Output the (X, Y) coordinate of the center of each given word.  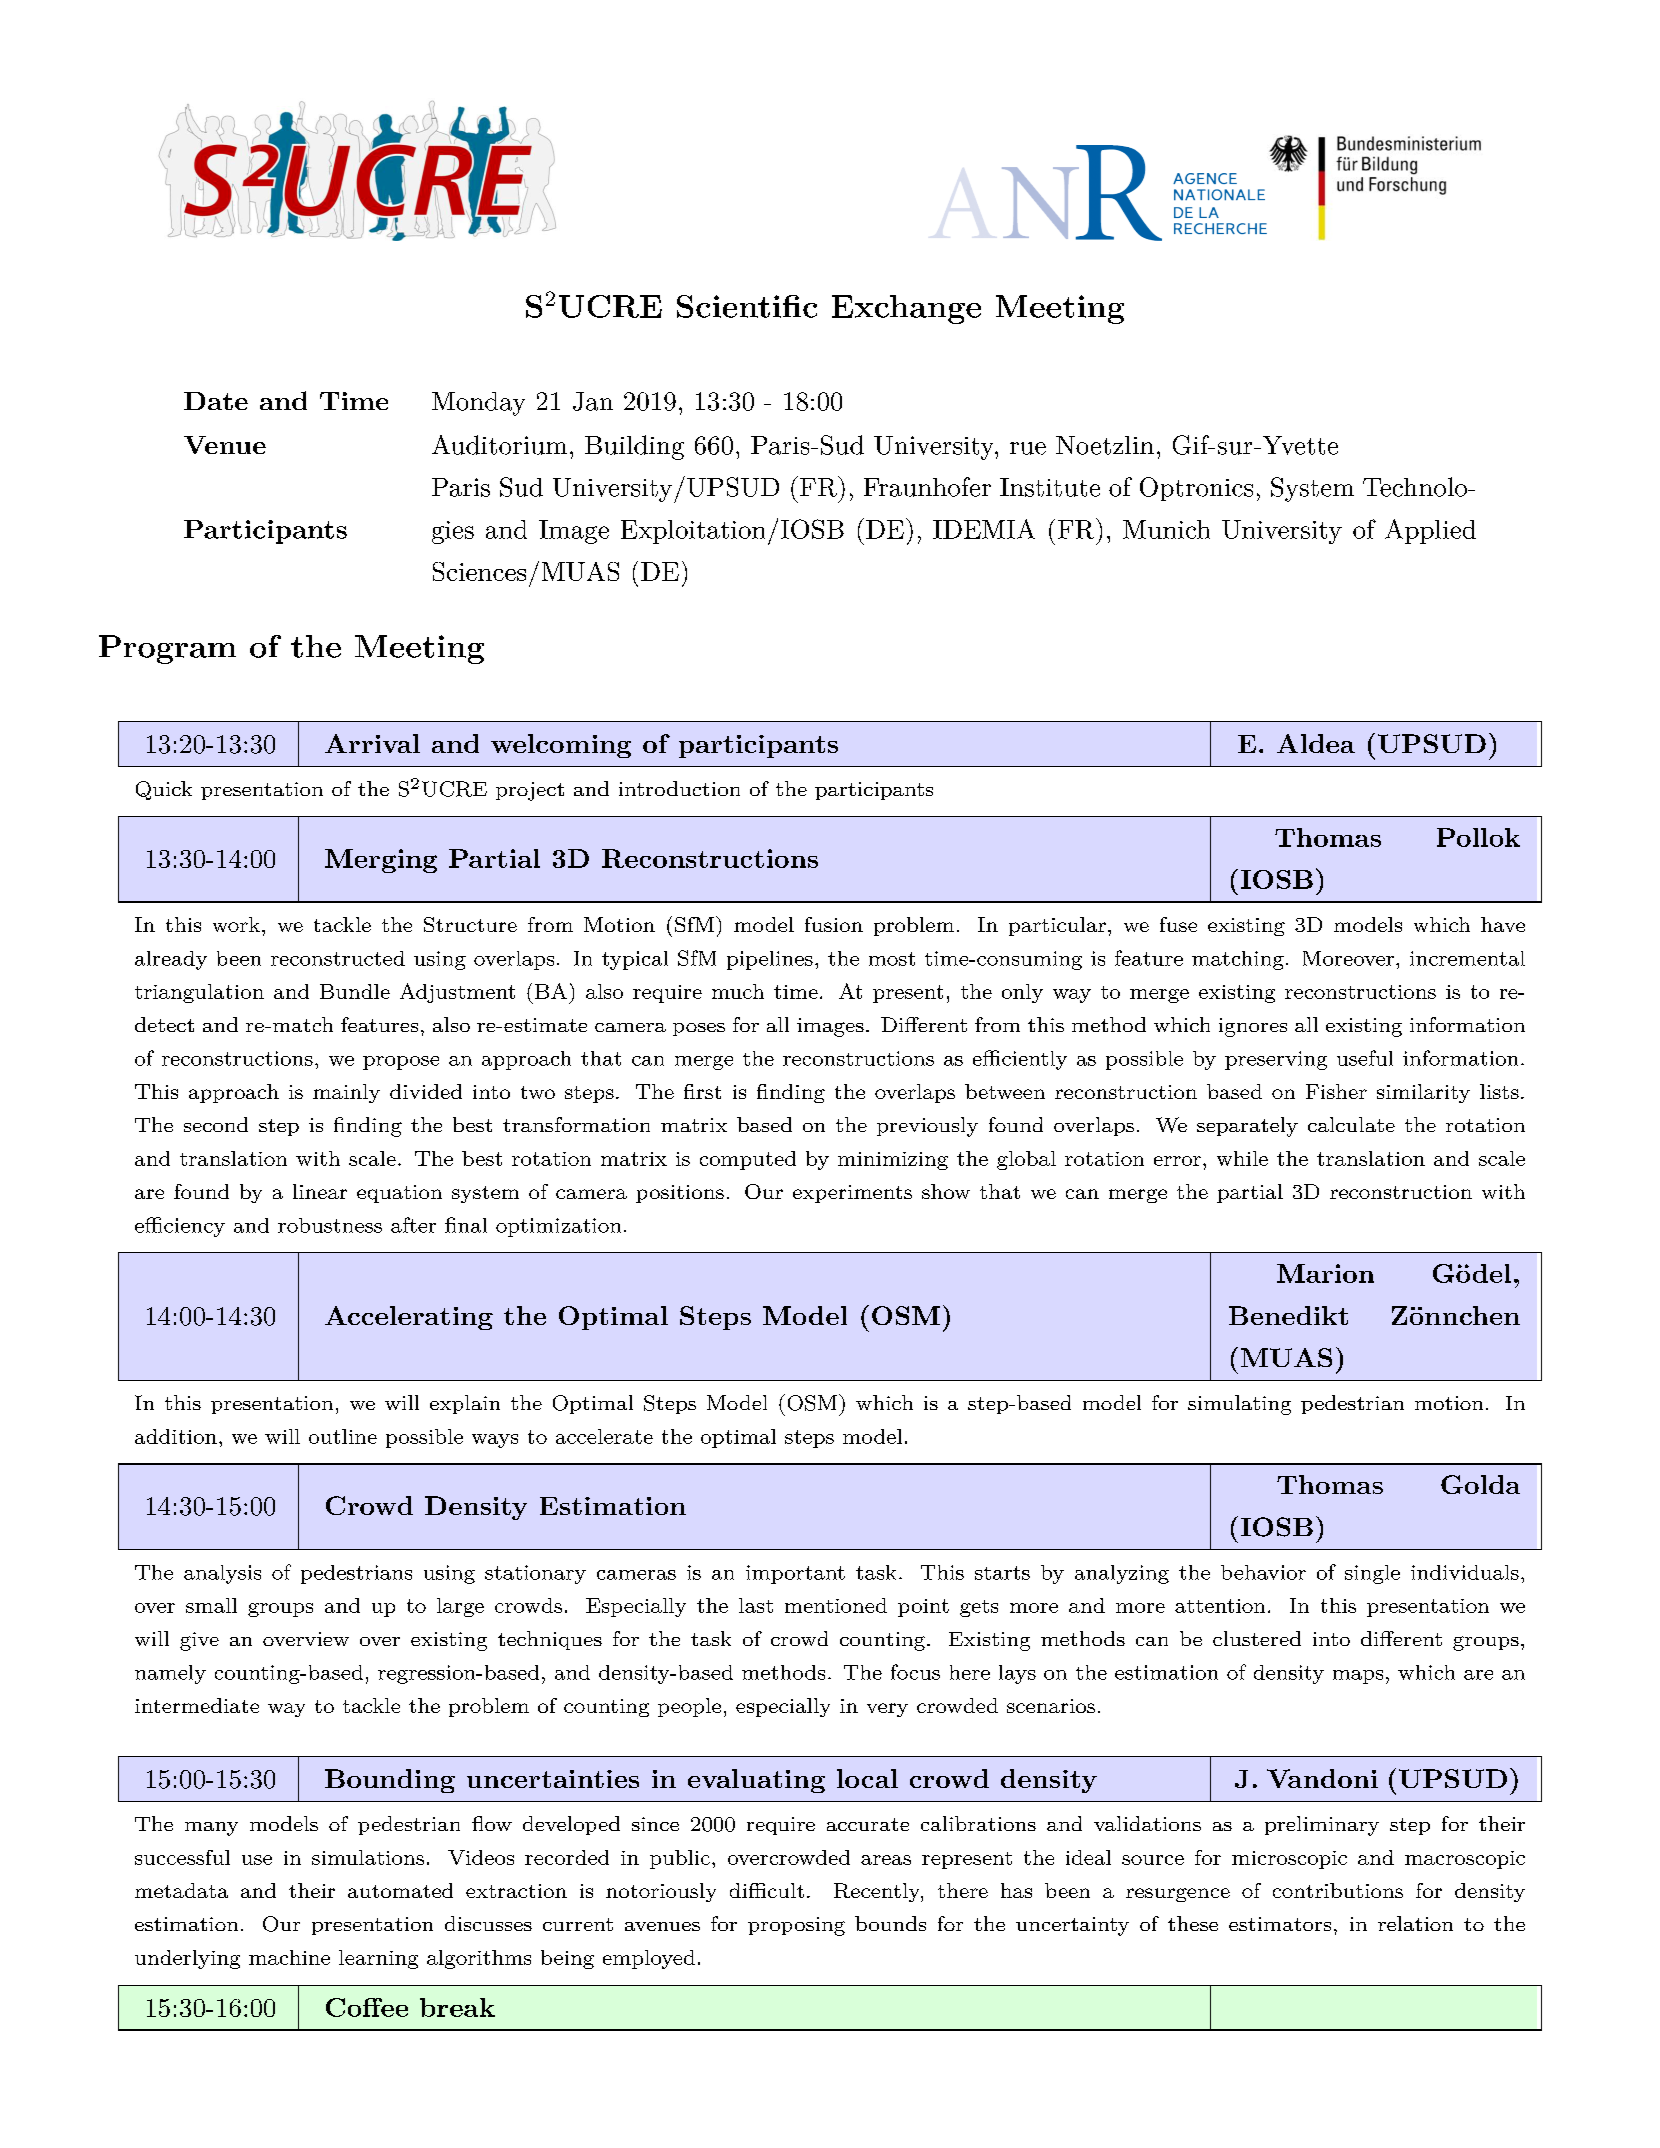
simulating (1239, 1405)
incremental (1467, 958)
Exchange (906, 309)
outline (343, 1436)
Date (216, 401)
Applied (1430, 531)
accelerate (604, 1436)
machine (289, 1957)
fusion (834, 924)
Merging (381, 861)
